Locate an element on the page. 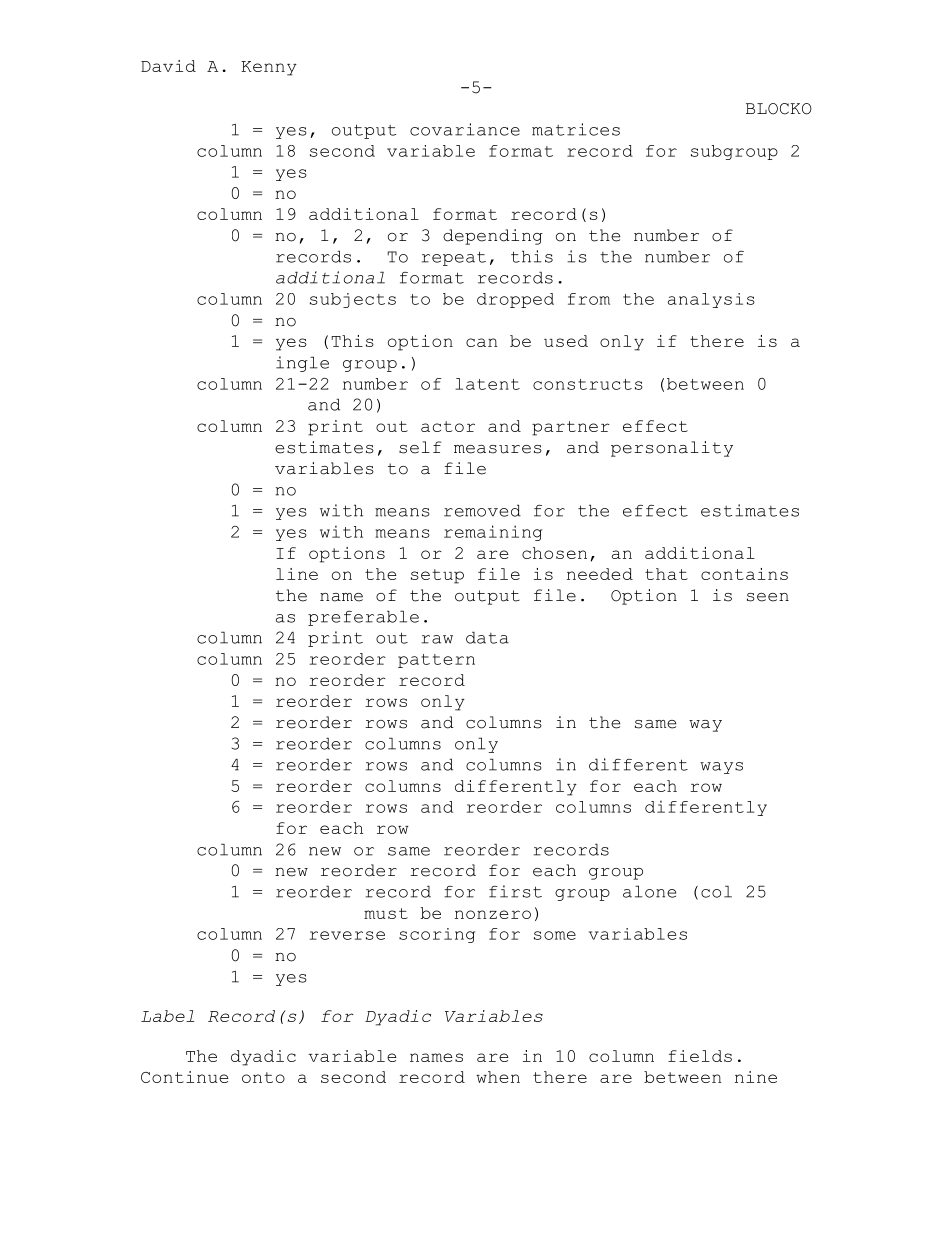  covariance is located at coordinates (465, 129).
